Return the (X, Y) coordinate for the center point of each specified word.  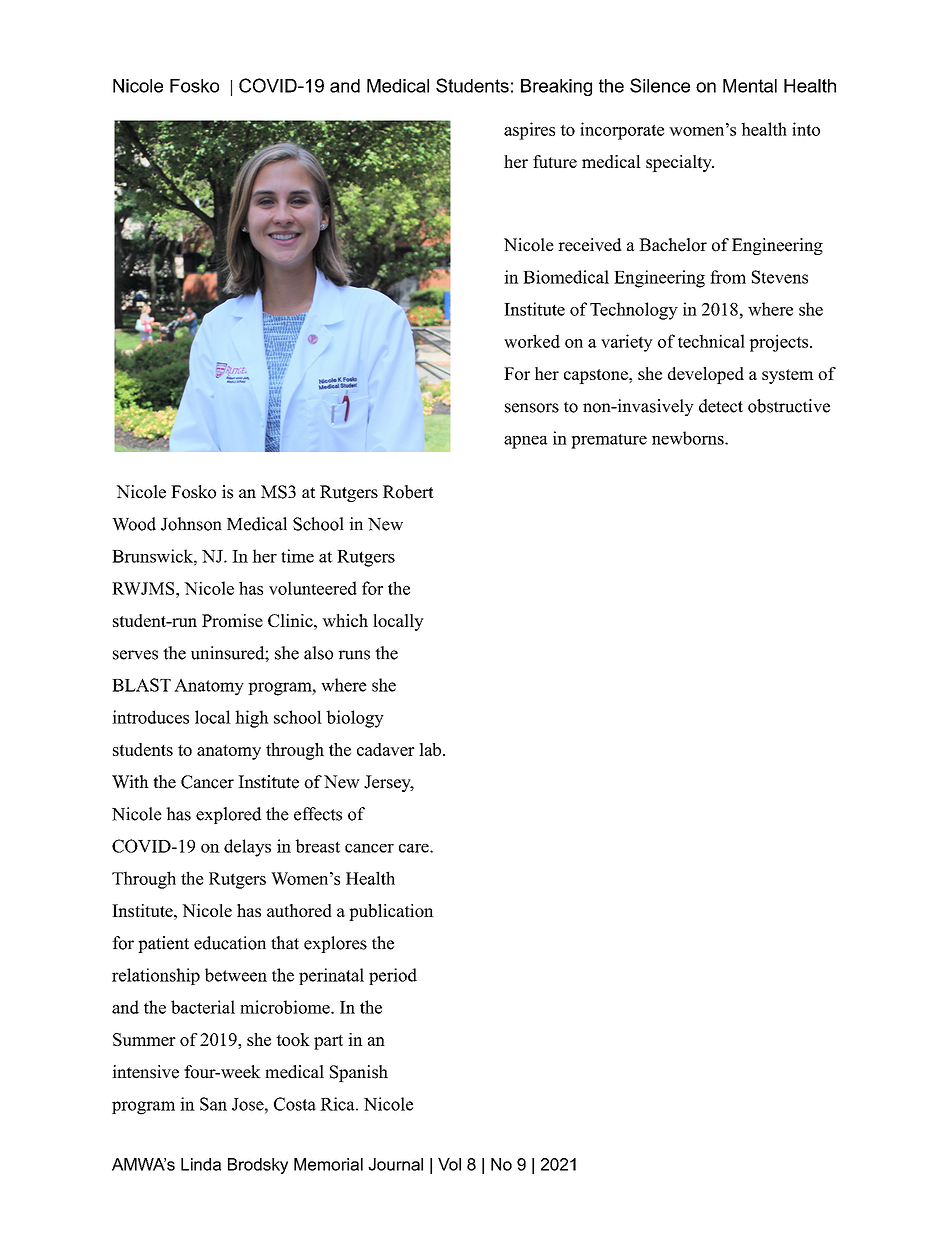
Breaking (556, 87)
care (415, 848)
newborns (689, 438)
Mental (750, 86)
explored (229, 815)
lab (430, 749)
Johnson (191, 524)
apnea (526, 442)
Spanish (359, 1073)
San (213, 1104)
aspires (529, 131)
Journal (395, 1164)
